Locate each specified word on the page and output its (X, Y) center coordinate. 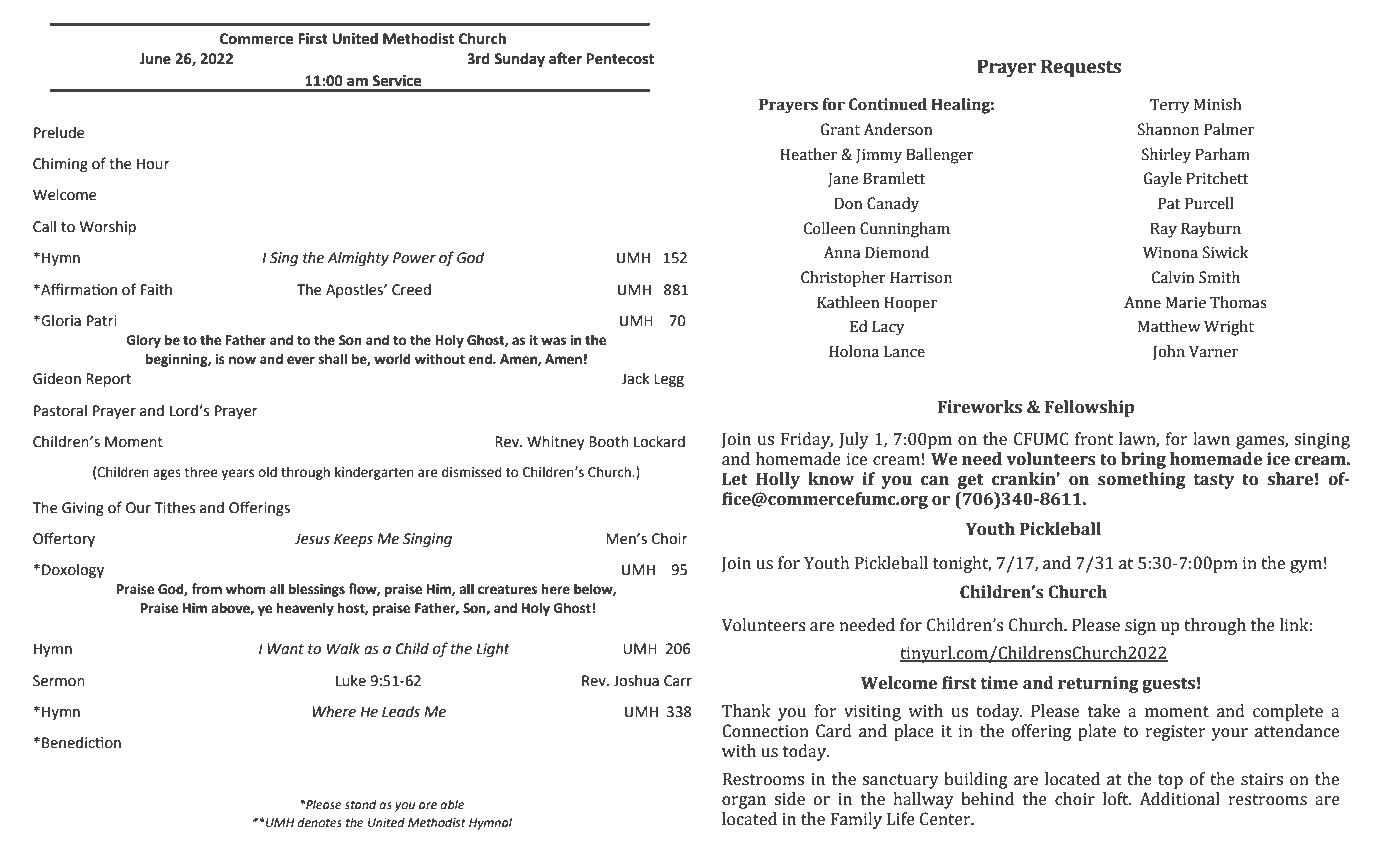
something (1142, 480)
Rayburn (1211, 230)
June (155, 59)
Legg (669, 380)
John (1169, 352)
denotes (319, 823)
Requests (1081, 68)
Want (285, 649)
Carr (678, 681)
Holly (778, 480)
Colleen (830, 228)
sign (1140, 627)
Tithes (175, 508)
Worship (108, 228)
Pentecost (620, 59)
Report (108, 380)
